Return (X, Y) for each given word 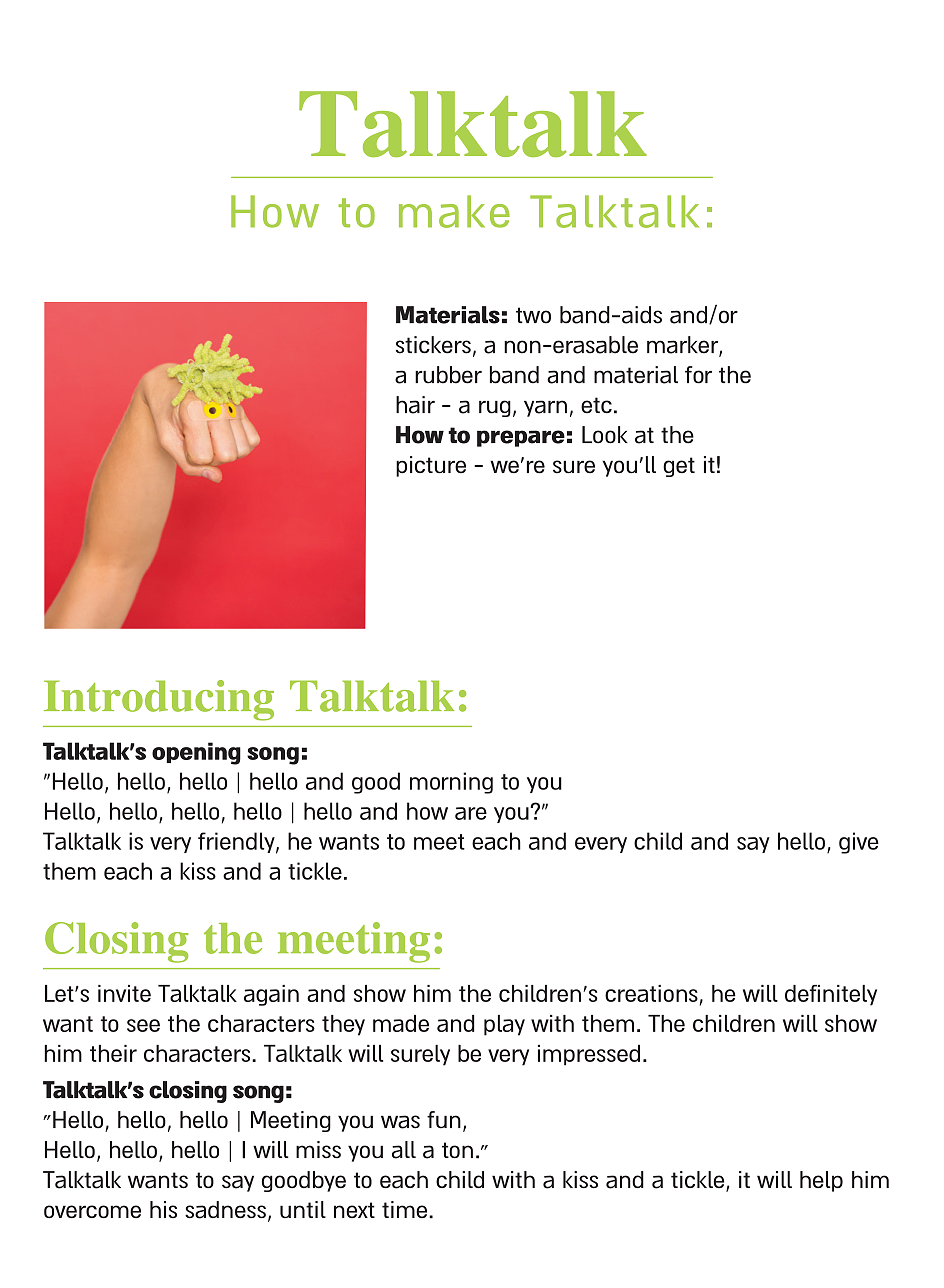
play (504, 1025)
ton (457, 1150)
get (679, 467)
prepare (521, 438)
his (163, 1209)
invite (124, 993)
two (533, 315)
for (698, 375)
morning (451, 783)
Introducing (159, 700)
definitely (831, 995)
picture (431, 466)
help (821, 1181)
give (859, 843)
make (454, 211)
